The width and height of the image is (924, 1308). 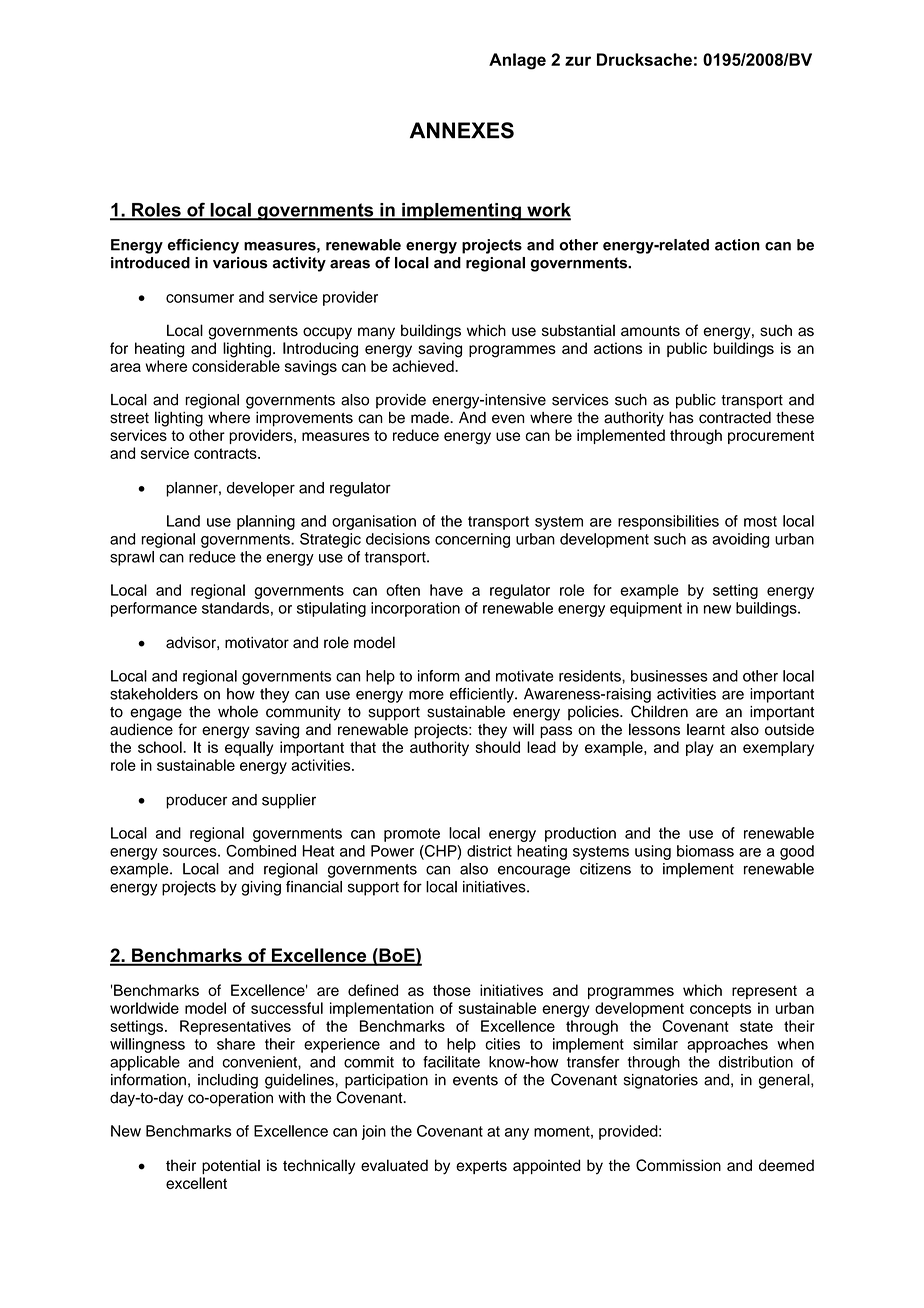 What do you see at coordinates (481, 1167) in the image?
I see `experts` at bounding box center [481, 1167].
